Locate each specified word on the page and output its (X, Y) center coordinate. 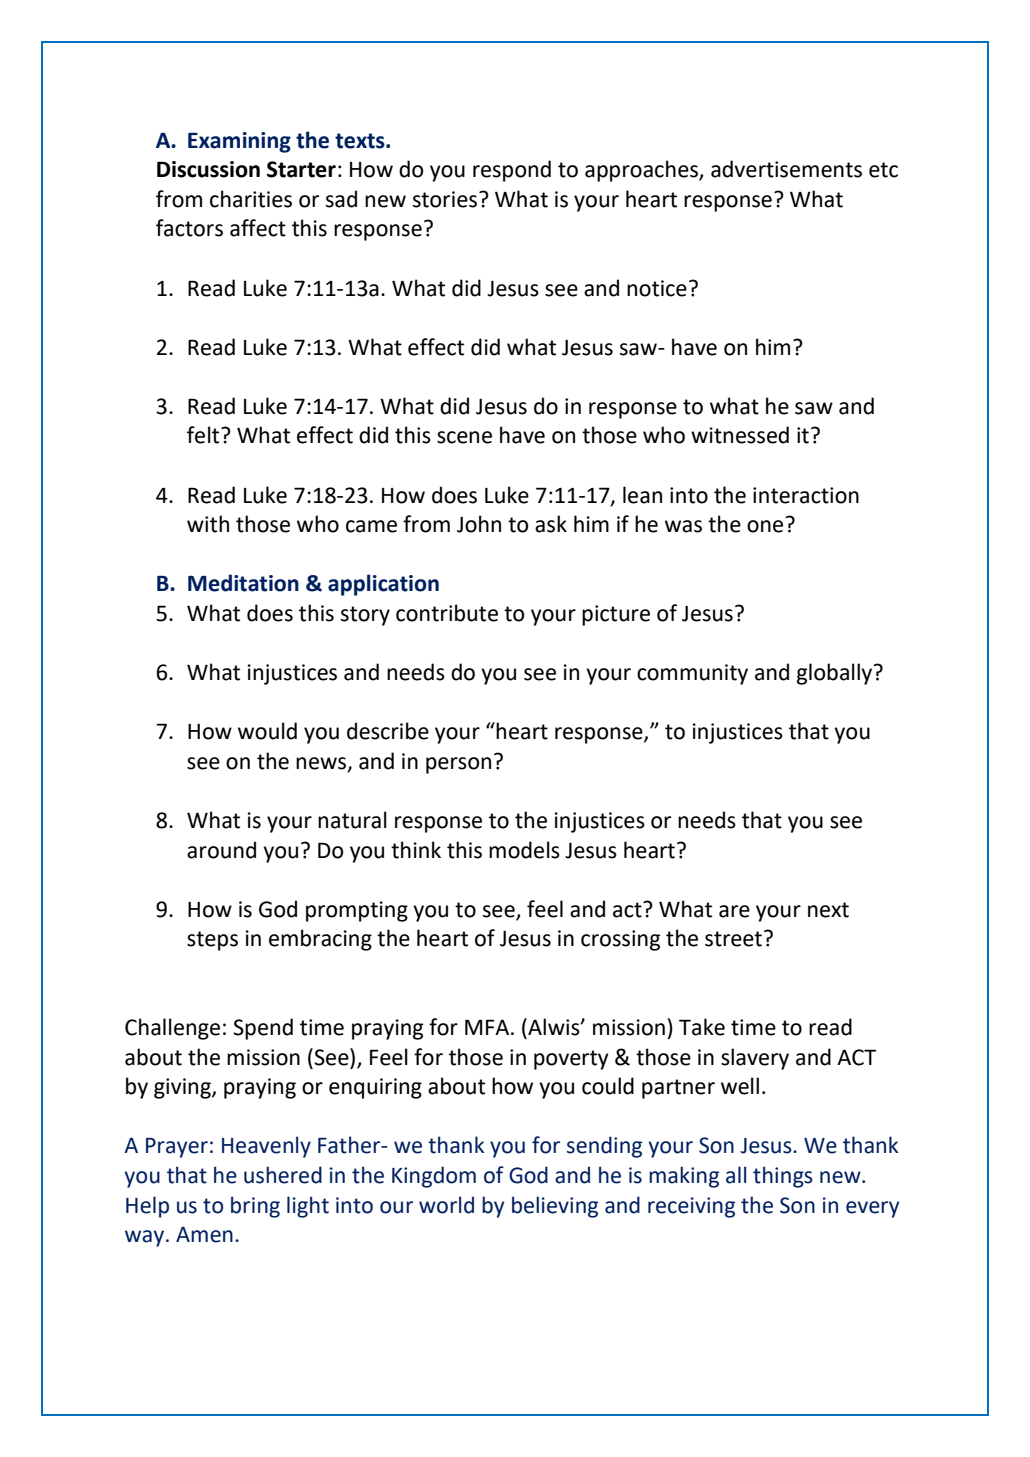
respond (512, 171)
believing (555, 1207)
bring (255, 1207)
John (479, 524)
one (765, 526)
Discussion (208, 169)
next (828, 910)
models (524, 850)
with (208, 524)
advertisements (786, 169)
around (221, 850)
